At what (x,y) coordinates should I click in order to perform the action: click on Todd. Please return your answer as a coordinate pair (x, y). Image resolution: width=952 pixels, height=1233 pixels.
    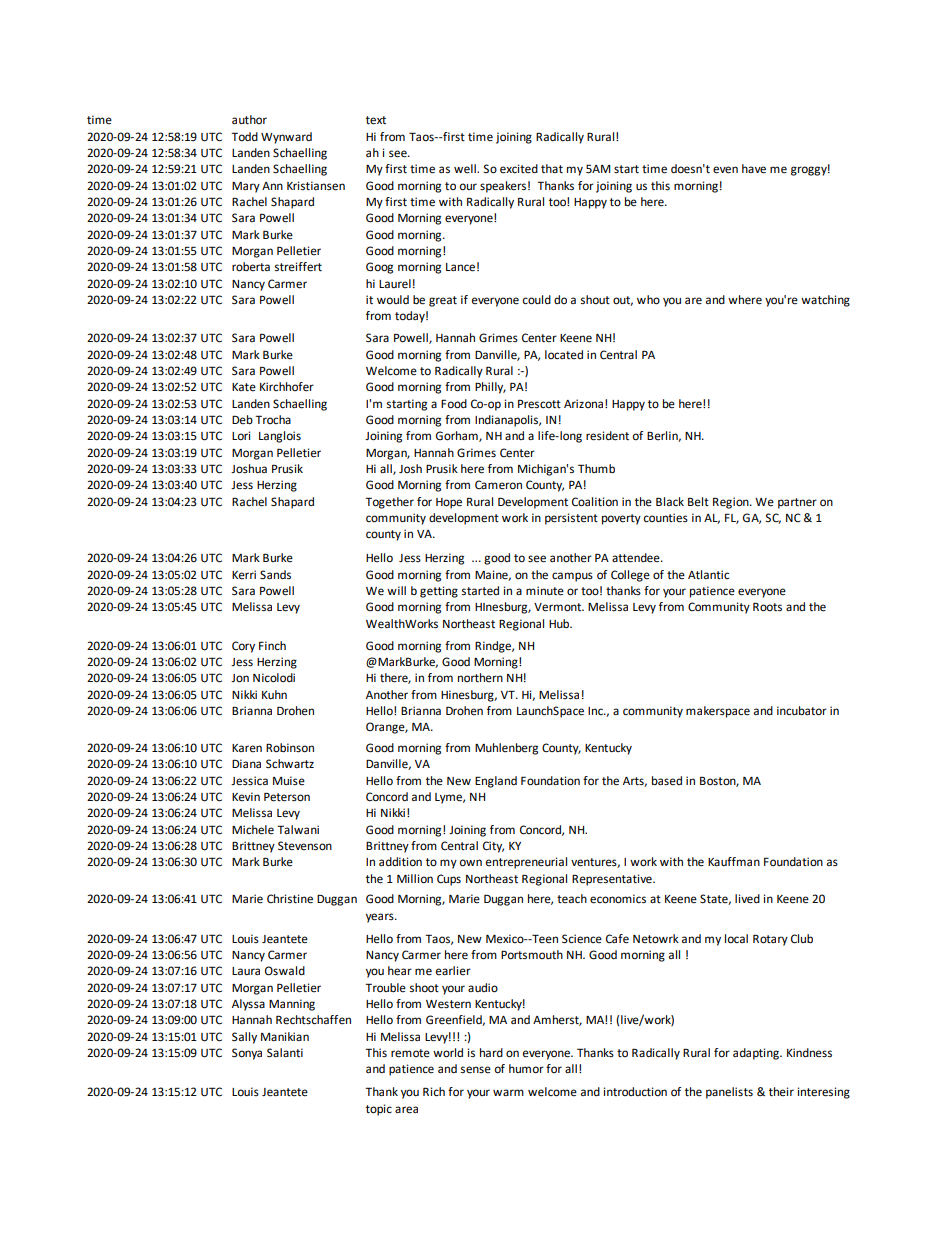
    Looking at the image, I should click on (244, 137).
